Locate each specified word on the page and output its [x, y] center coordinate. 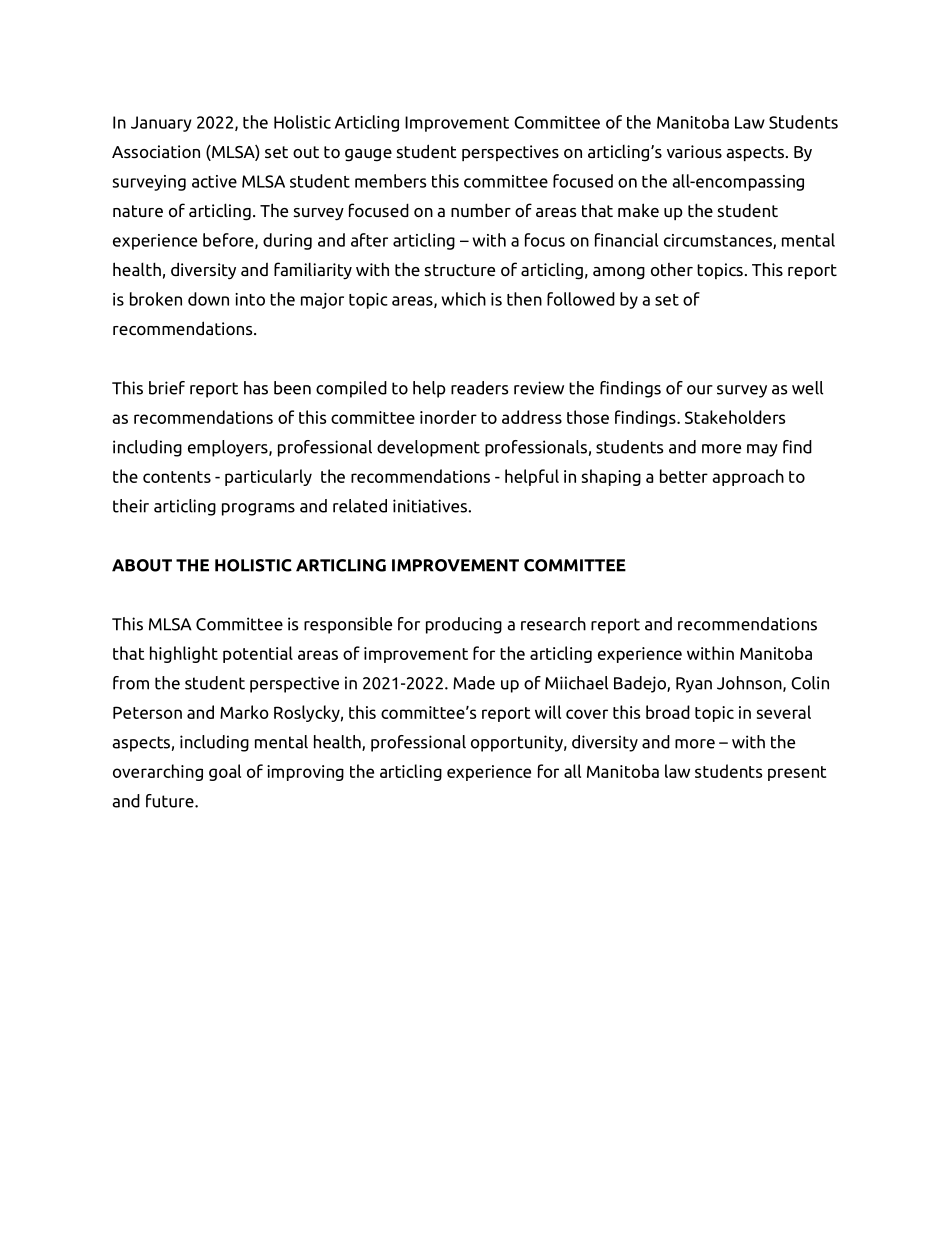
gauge [368, 155]
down [208, 299]
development [428, 448]
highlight [184, 654]
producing [464, 625]
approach [748, 477]
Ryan [694, 685]
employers [229, 448]
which [464, 299]
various [694, 151]
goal [225, 772]
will [548, 712]
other [672, 269]
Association [156, 152]
